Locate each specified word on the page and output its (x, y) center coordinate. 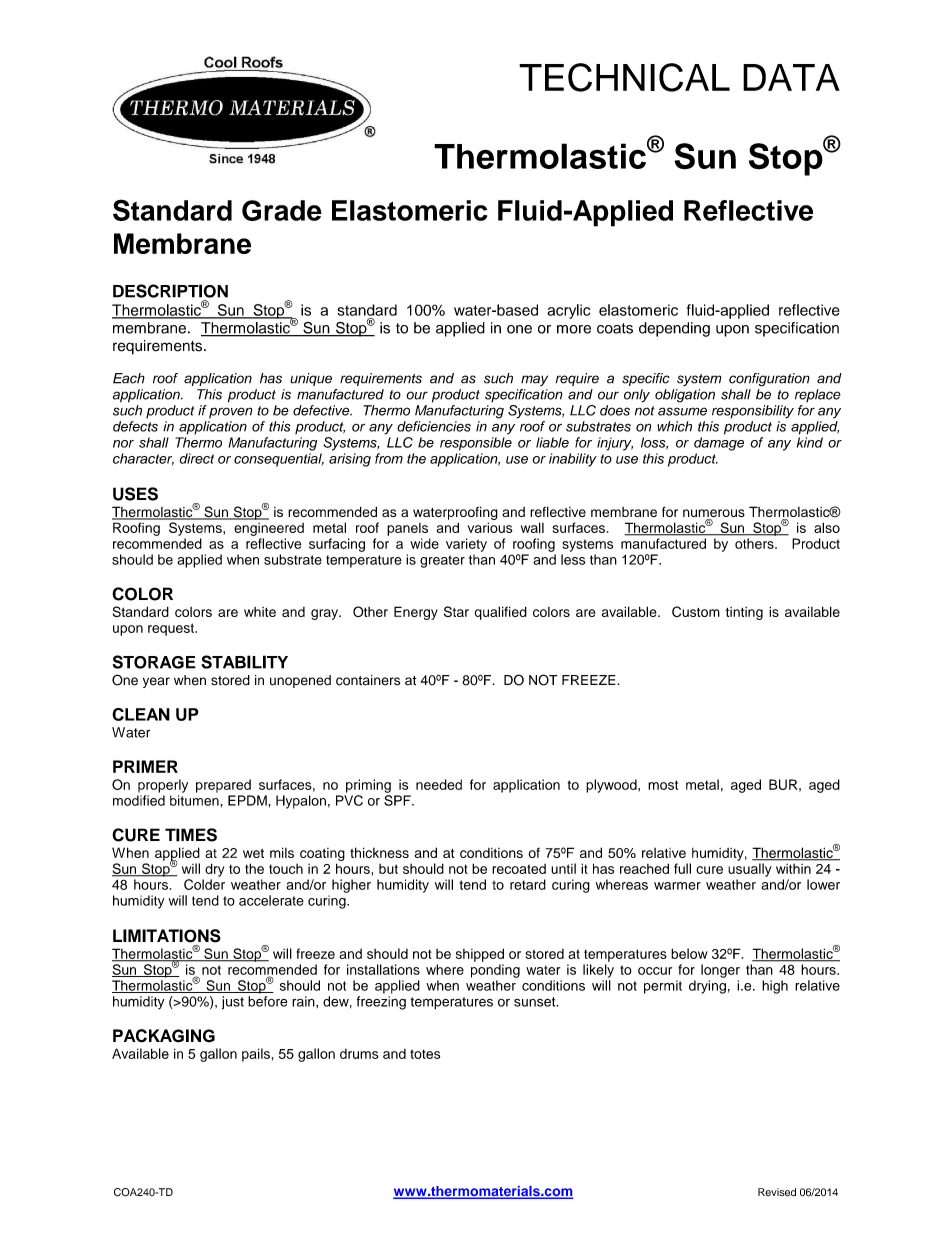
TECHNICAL (624, 77)
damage (719, 444)
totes (425, 1054)
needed (439, 784)
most (663, 785)
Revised (777, 1192)
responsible (476, 444)
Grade (282, 210)
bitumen (195, 800)
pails (256, 1055)
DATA (791, 77)
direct (196, 458)
